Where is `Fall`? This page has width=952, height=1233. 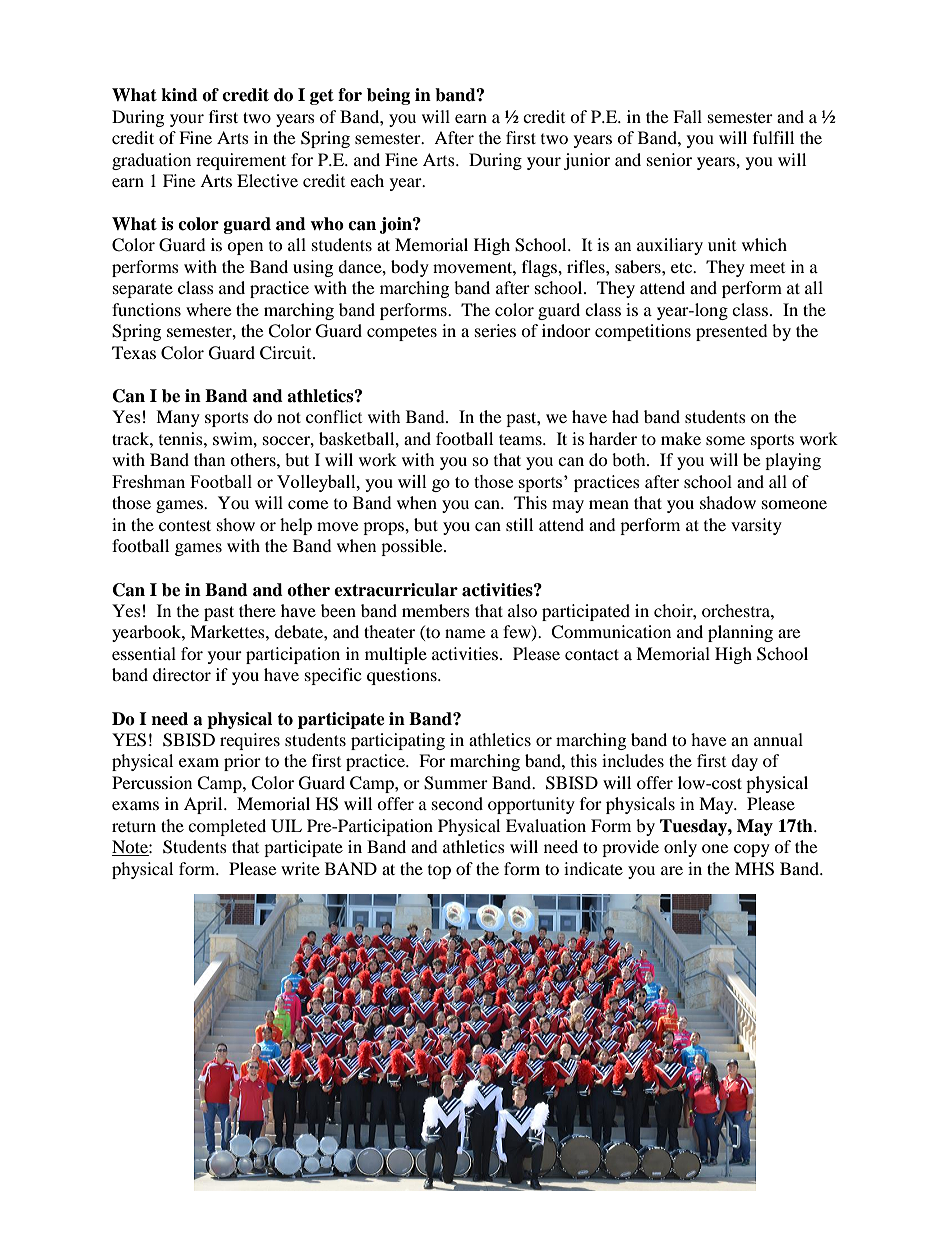
Fall is located at coordinates (687, 116).
